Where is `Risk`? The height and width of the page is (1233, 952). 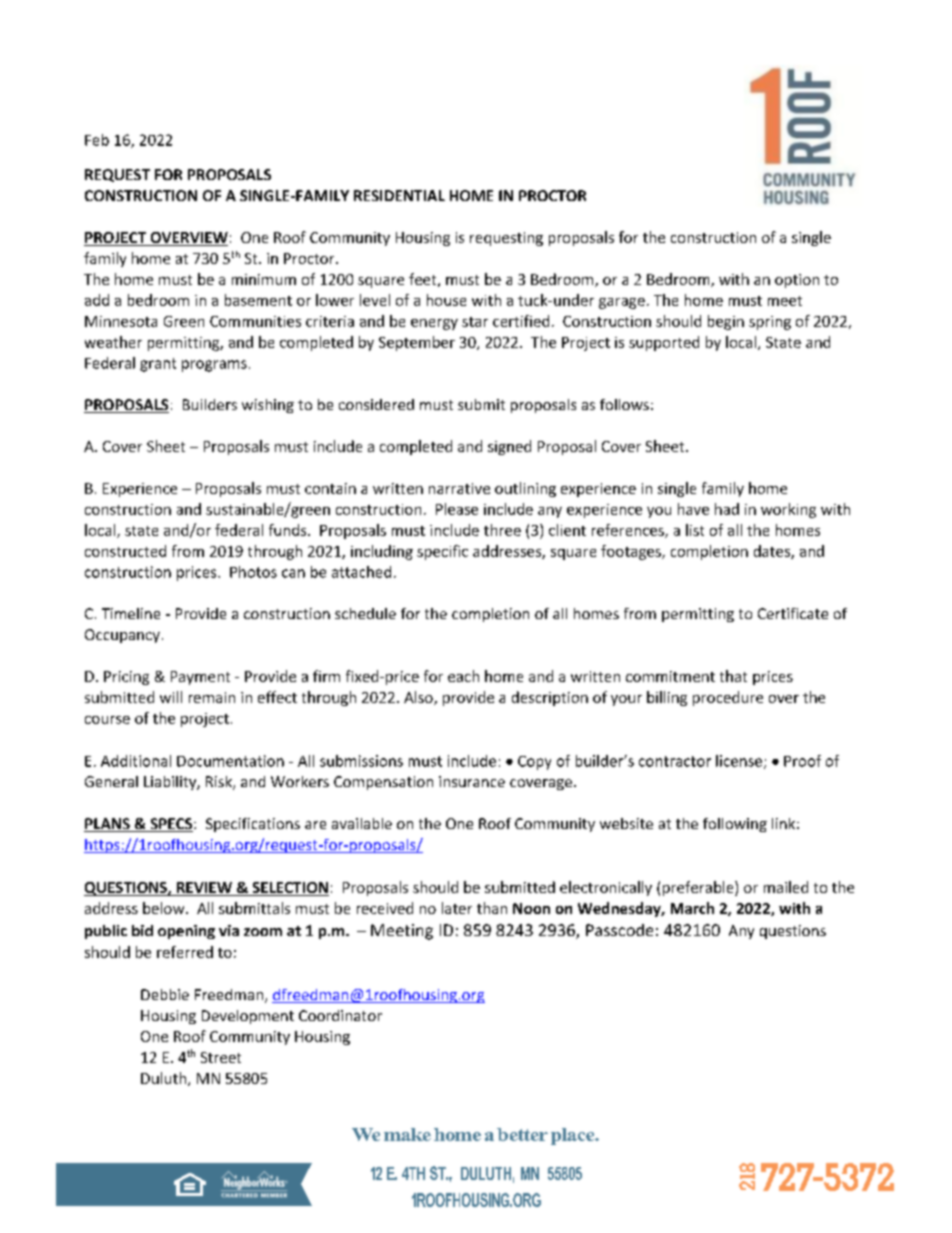 Risk is located at coordinates (220, 783).
